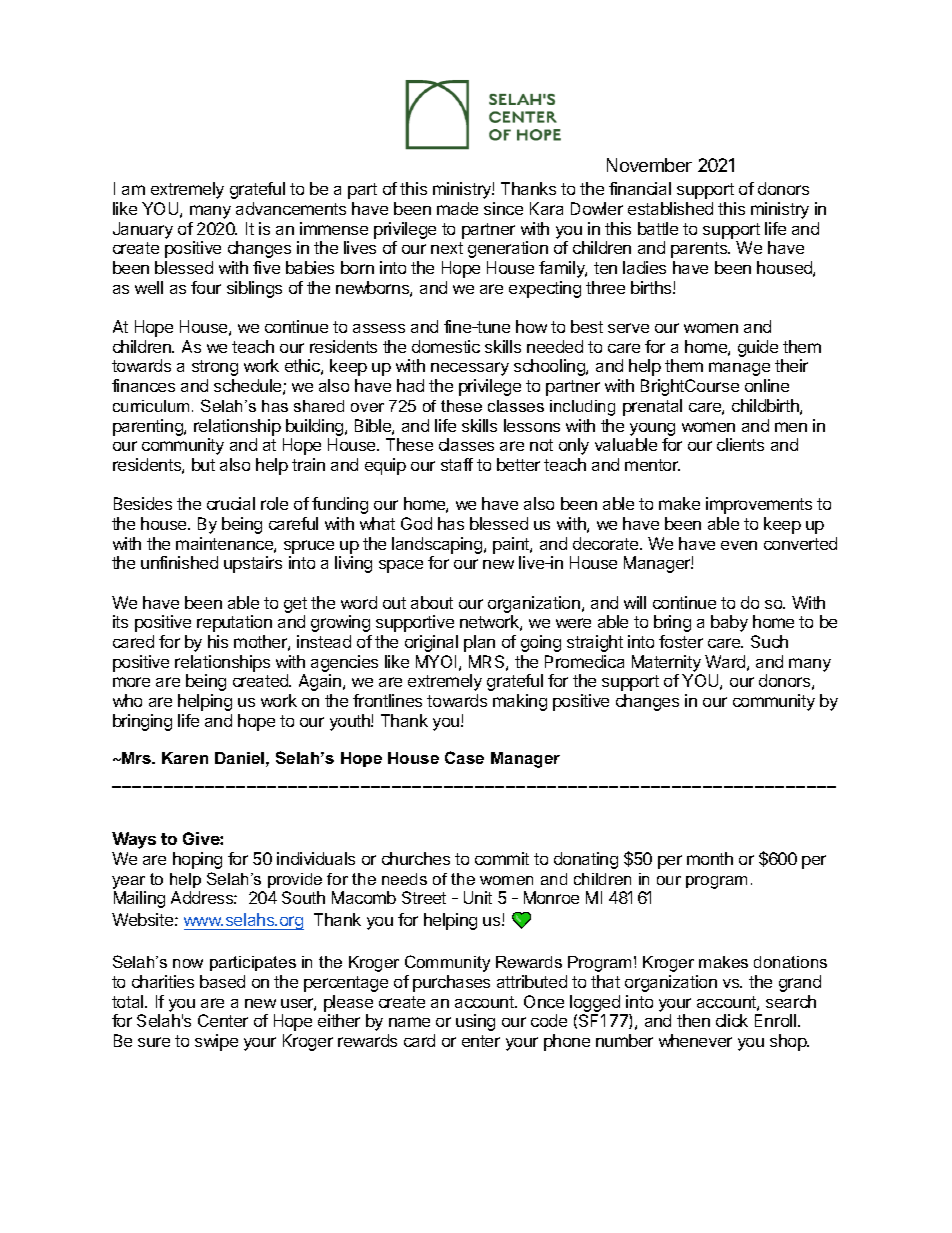  What do you see at coordinates (457, 208) in the image?
I see `made` at bounding box center [457, 208].
